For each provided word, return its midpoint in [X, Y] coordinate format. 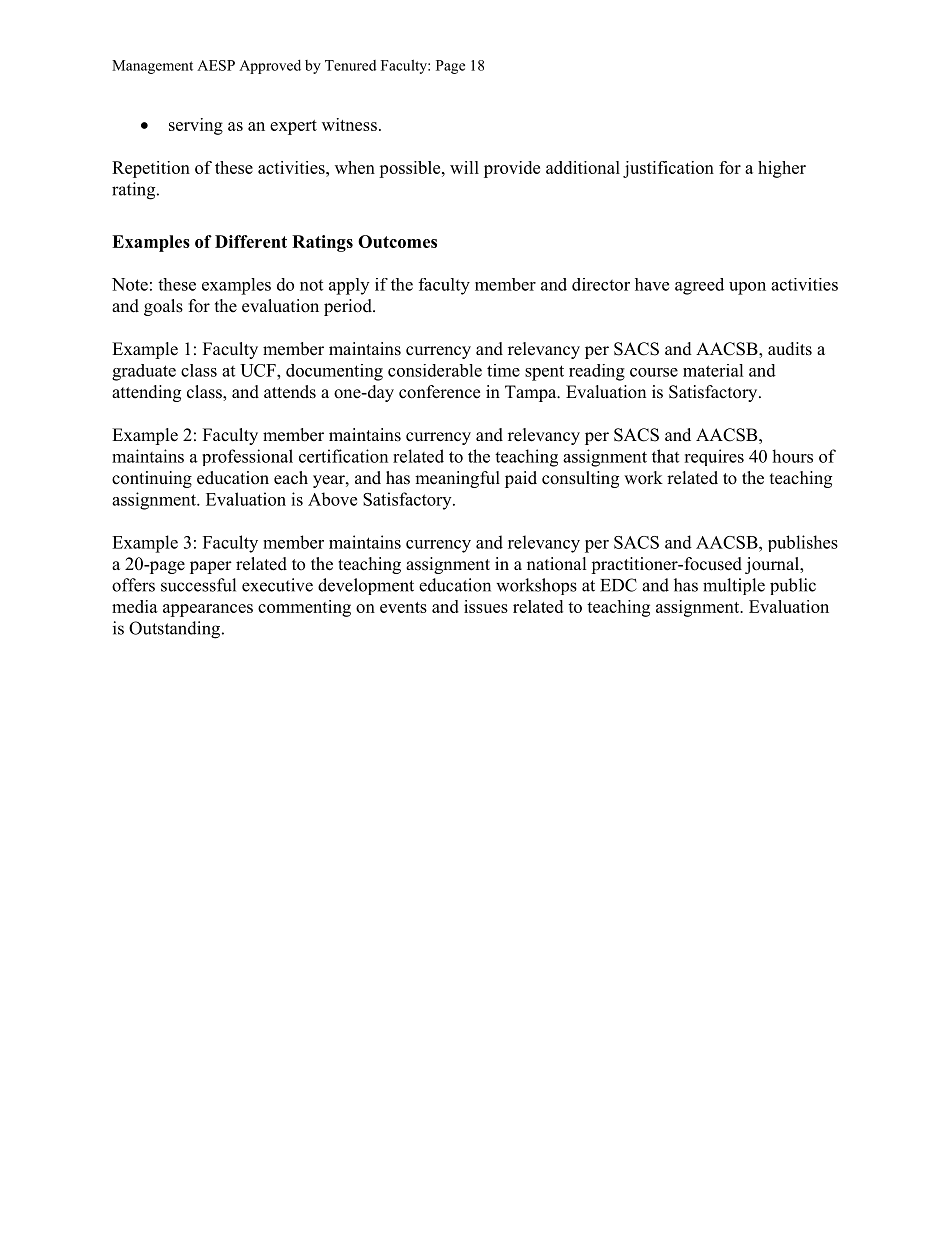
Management [152, 67]
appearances [208, 610]
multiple [734, 586]
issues [486, 606]
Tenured [350, 65]
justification [668, 169]
